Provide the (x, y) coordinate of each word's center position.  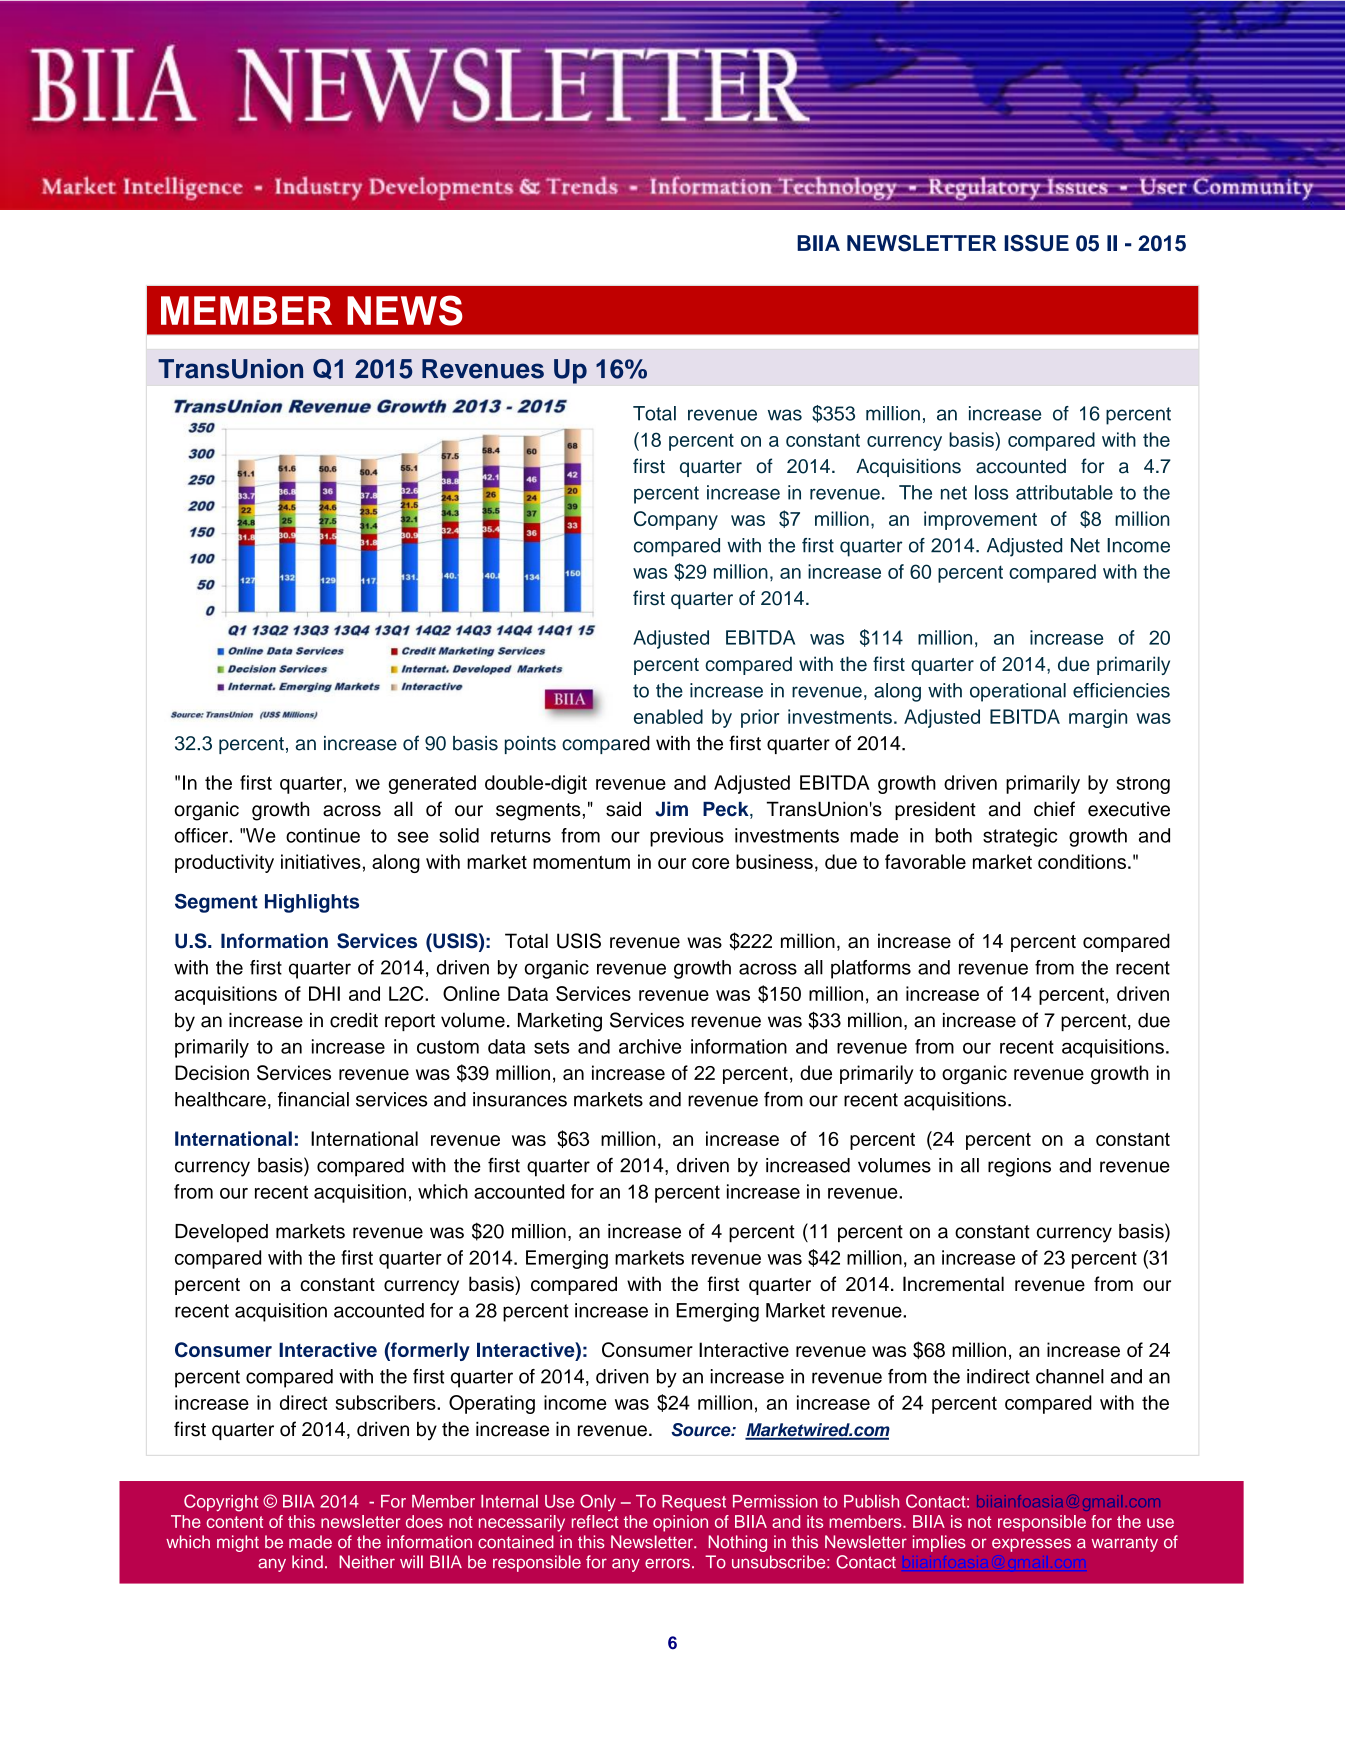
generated (432, 784)
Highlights (312, 903)
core (710, 863)
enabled (668, 716)
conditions (1082, 861)
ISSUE (1036, 243)
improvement (980, 520)
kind (307, 1562)
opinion (680, 1523)
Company (676, 520)
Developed (221, 1233)
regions (1019, 1167)
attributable (1064, 492)
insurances (520, 1099)
